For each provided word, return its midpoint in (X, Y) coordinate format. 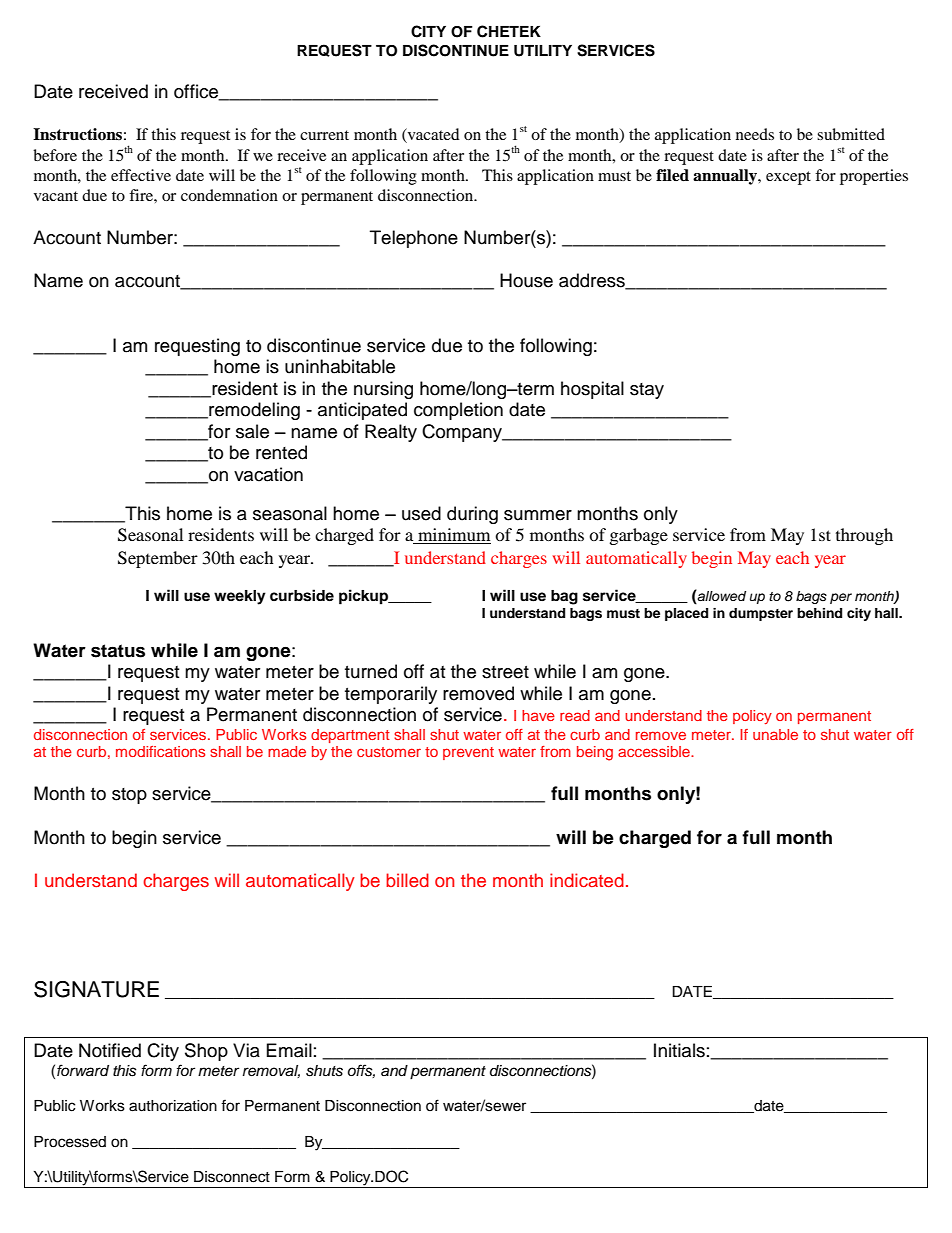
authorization (173, 1106)
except (788, 178)
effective (141, 175)
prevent (468, 753)
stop (129, 796)
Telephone (414, 239)
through (864, 536)
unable (775, 734)
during (472, 515)
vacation (268, 474)
